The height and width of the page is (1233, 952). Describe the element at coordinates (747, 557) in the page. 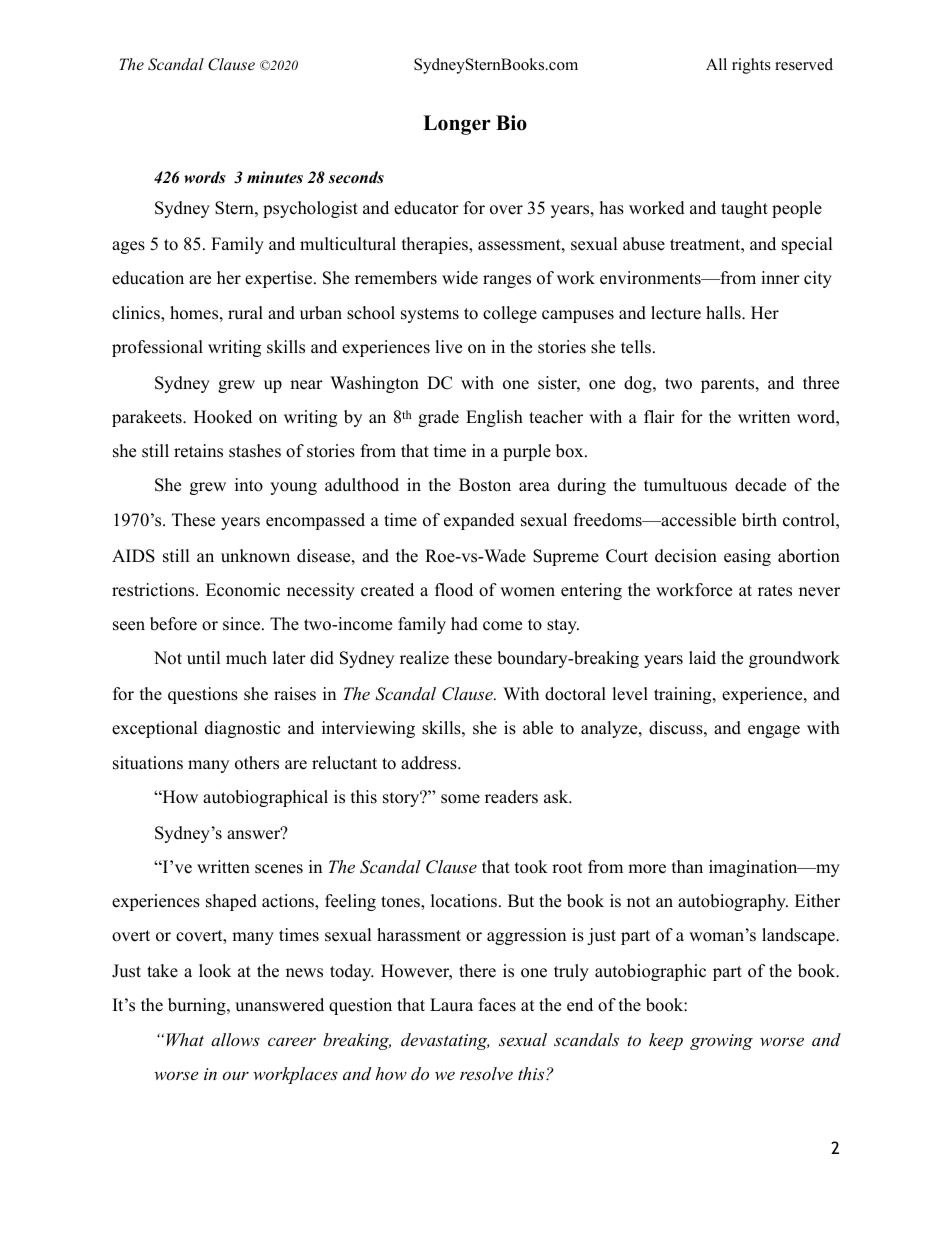

I see `easing` at that location.
